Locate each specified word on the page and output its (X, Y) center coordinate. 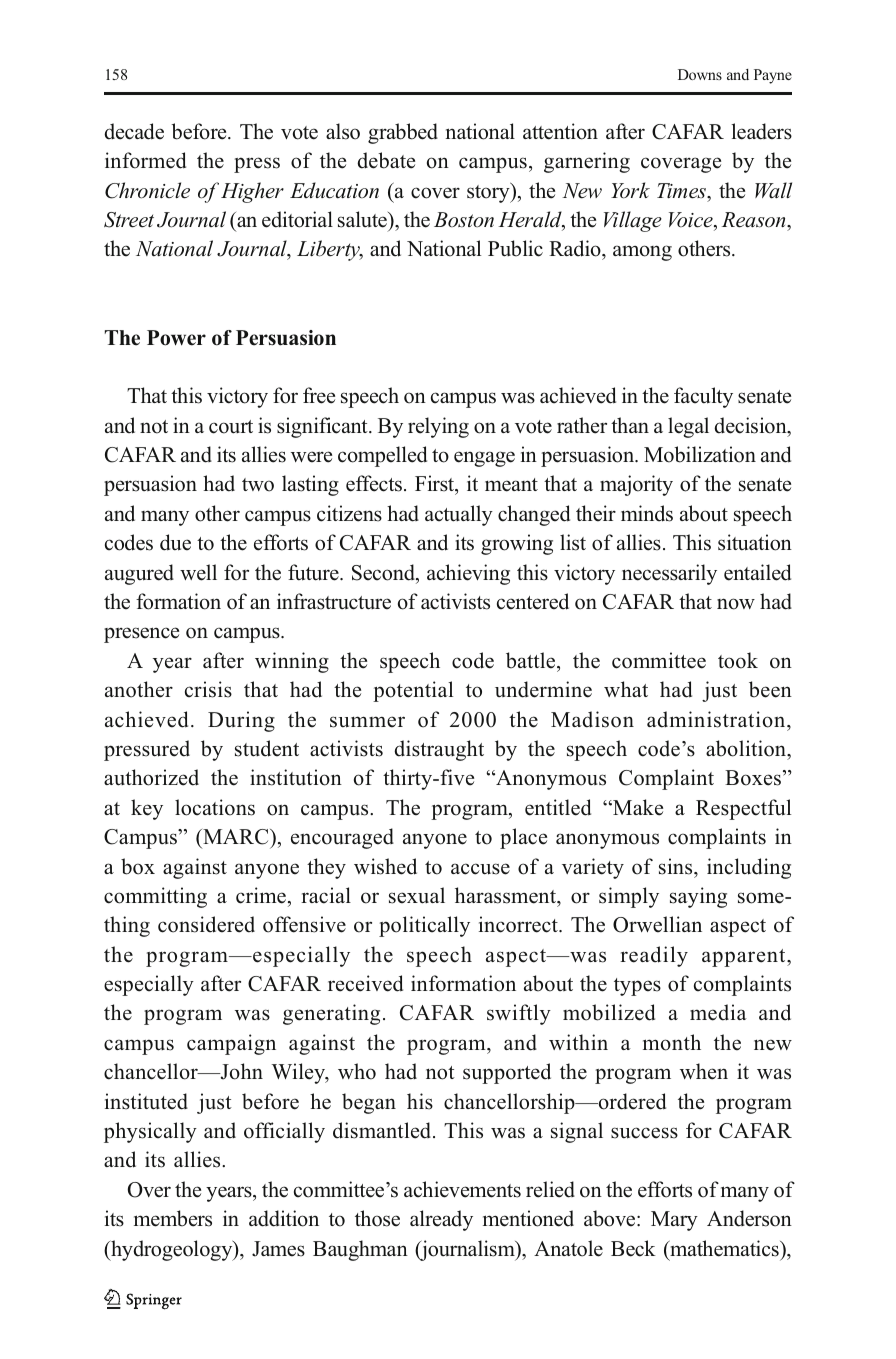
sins (677, 866)
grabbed (403, 133)
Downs (700, 74)
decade (134, 131)
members (173, 1218)
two (258, 485)
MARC (236, 837)
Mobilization (700, 454)
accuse (480, 869)
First (436, 485)
